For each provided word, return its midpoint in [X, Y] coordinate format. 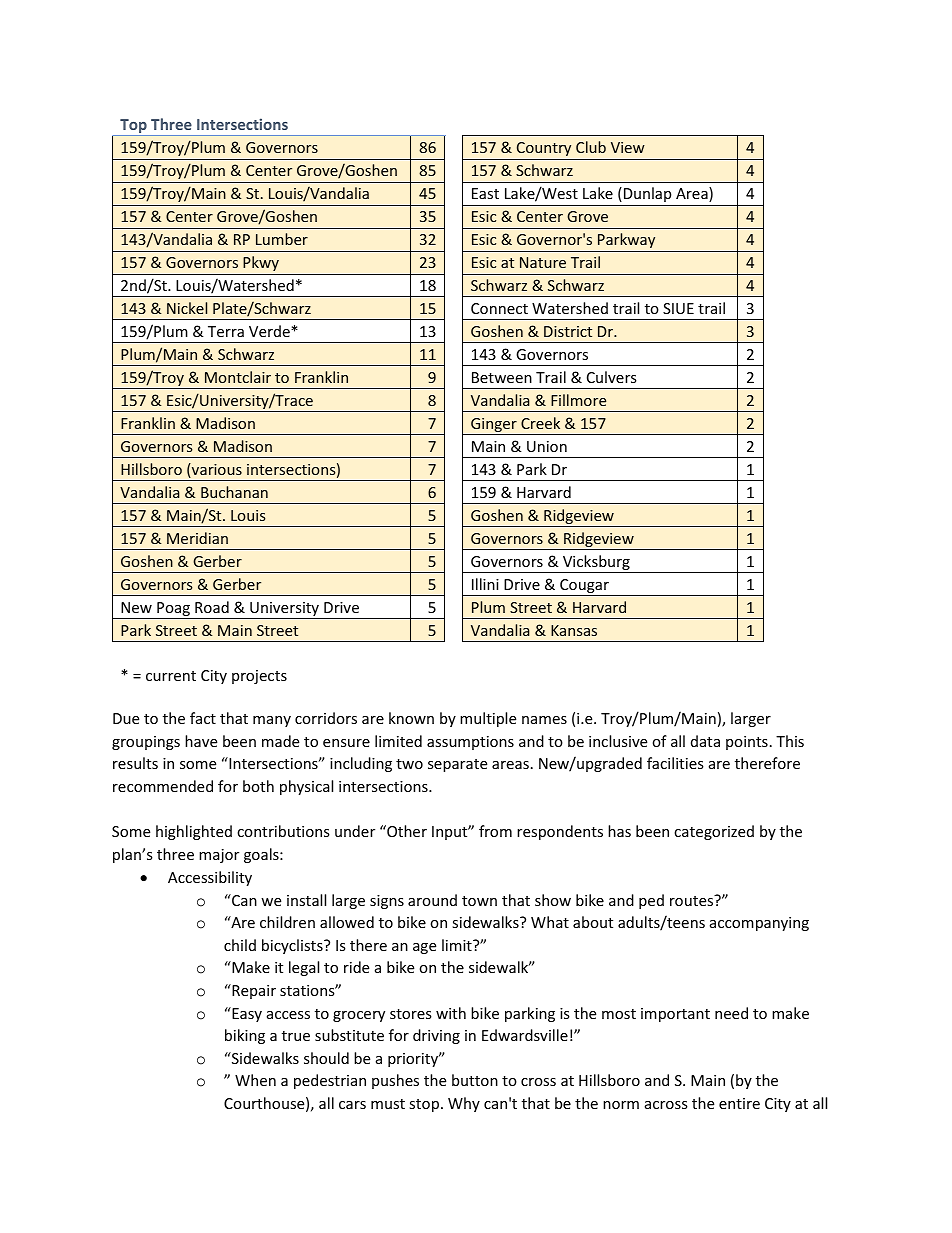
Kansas [574, 630]
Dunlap [646, 194]
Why [464, 1104]
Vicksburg [596, 564]
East [485, 193]
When [255, 1080]
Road [212, 607]
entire [739, 1103]
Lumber [282, 239]
